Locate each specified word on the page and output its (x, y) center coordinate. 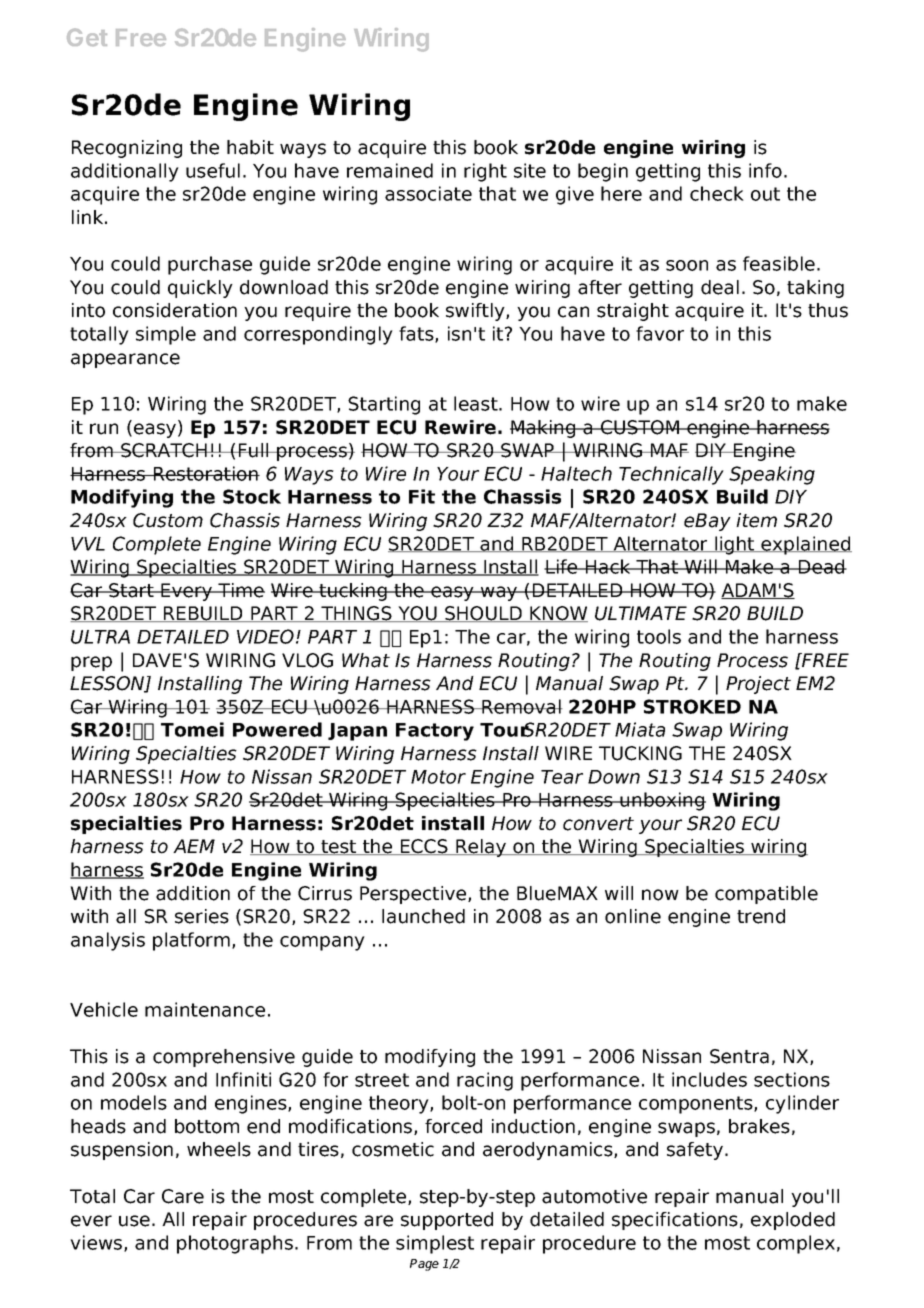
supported (447, 1221)
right (485, 172)
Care (183, 1196)
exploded (793, 1221)
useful (213, 170)
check (717, 193)
